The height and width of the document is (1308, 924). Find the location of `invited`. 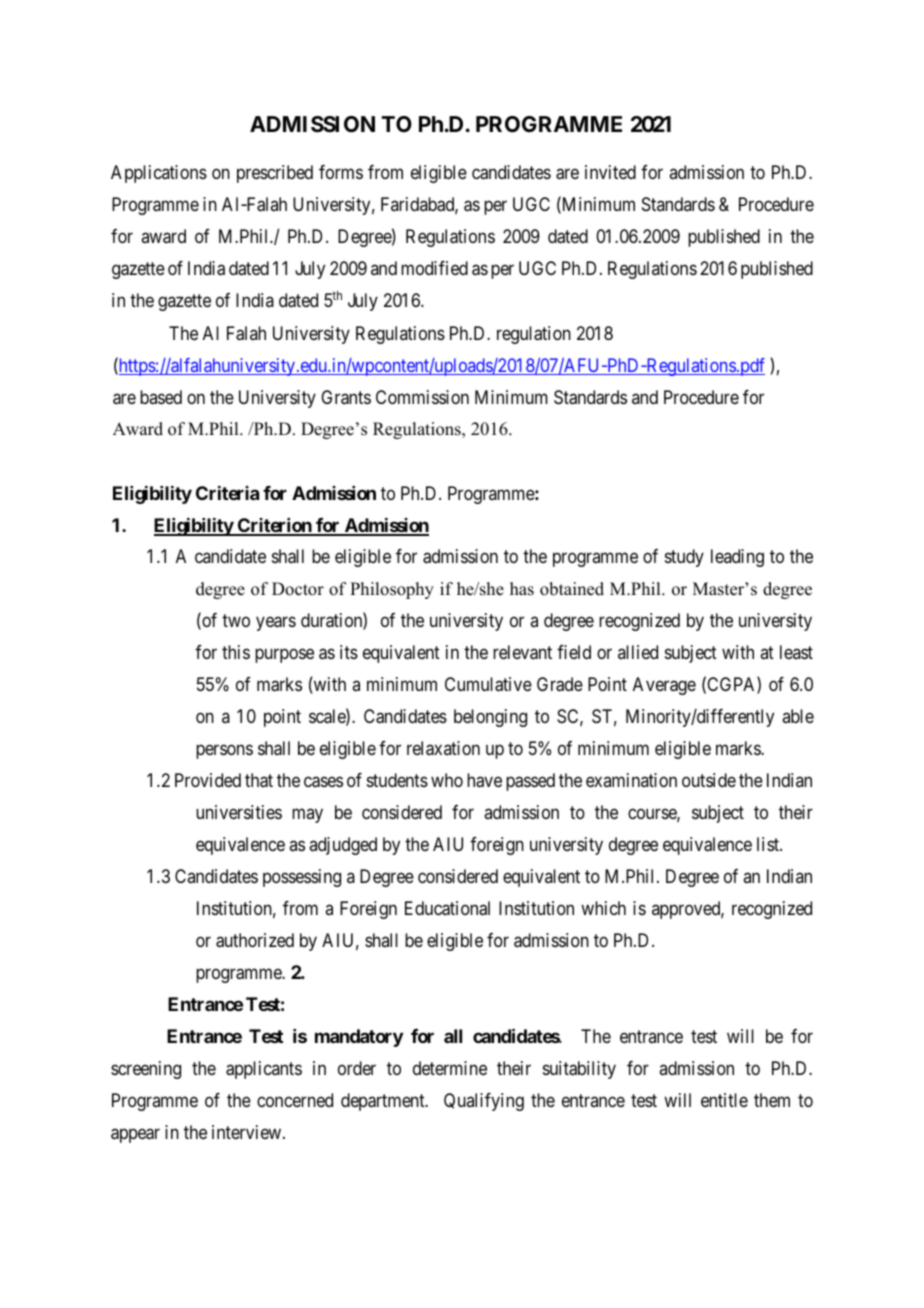

invited is located at coordinates (610, 172).
